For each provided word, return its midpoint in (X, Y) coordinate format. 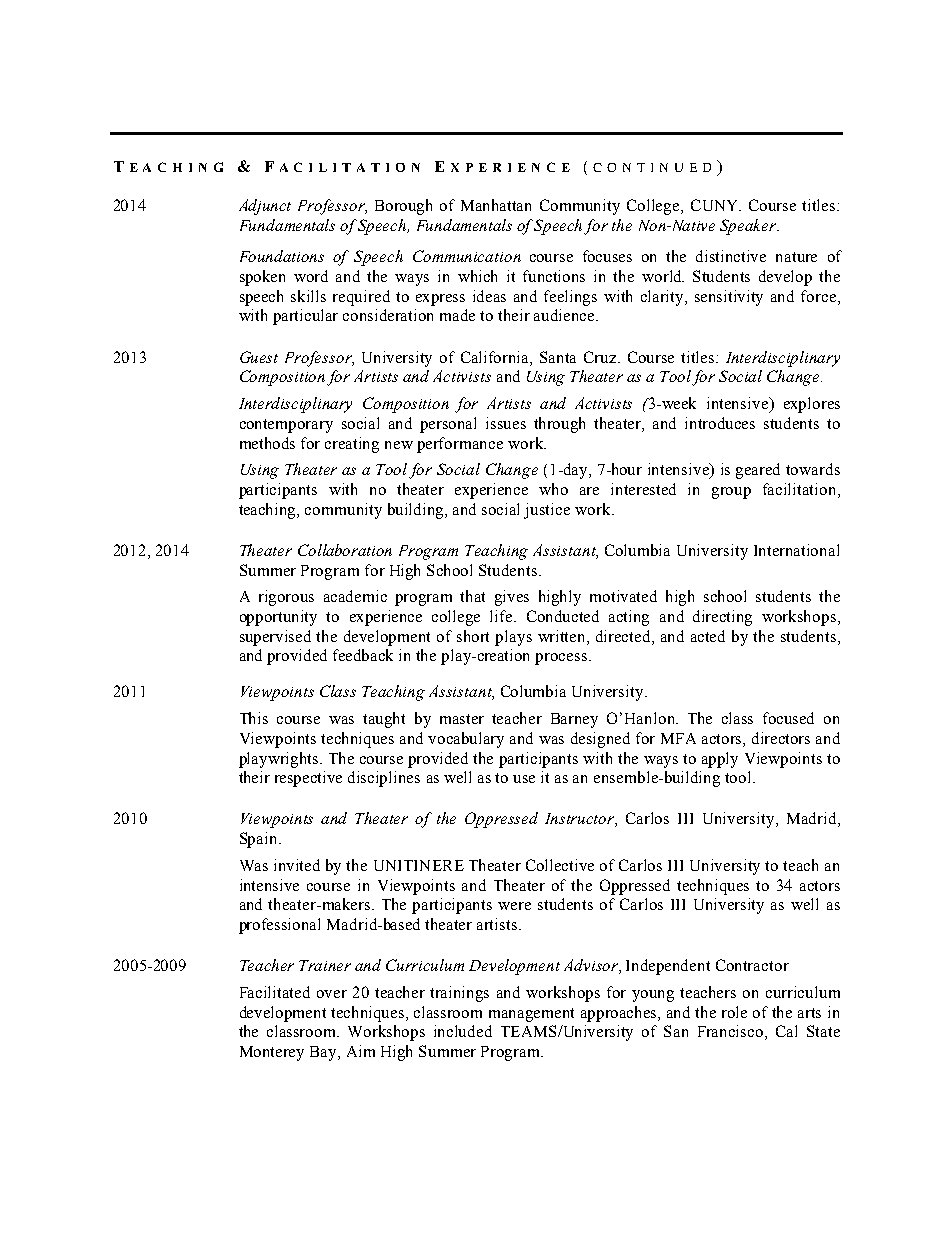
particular (305, 317)
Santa (558, 357)
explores (812, 405)
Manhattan (496, 205)
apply (720, 760)
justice (547, 511)
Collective (560, 865)
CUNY (716, 205)
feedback (363, 655)
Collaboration (345, 550)
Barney (574, 720)
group (731, 493)
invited (297, 865)
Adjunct (265, 207)
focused (788, 718)
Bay (324, 1053)
